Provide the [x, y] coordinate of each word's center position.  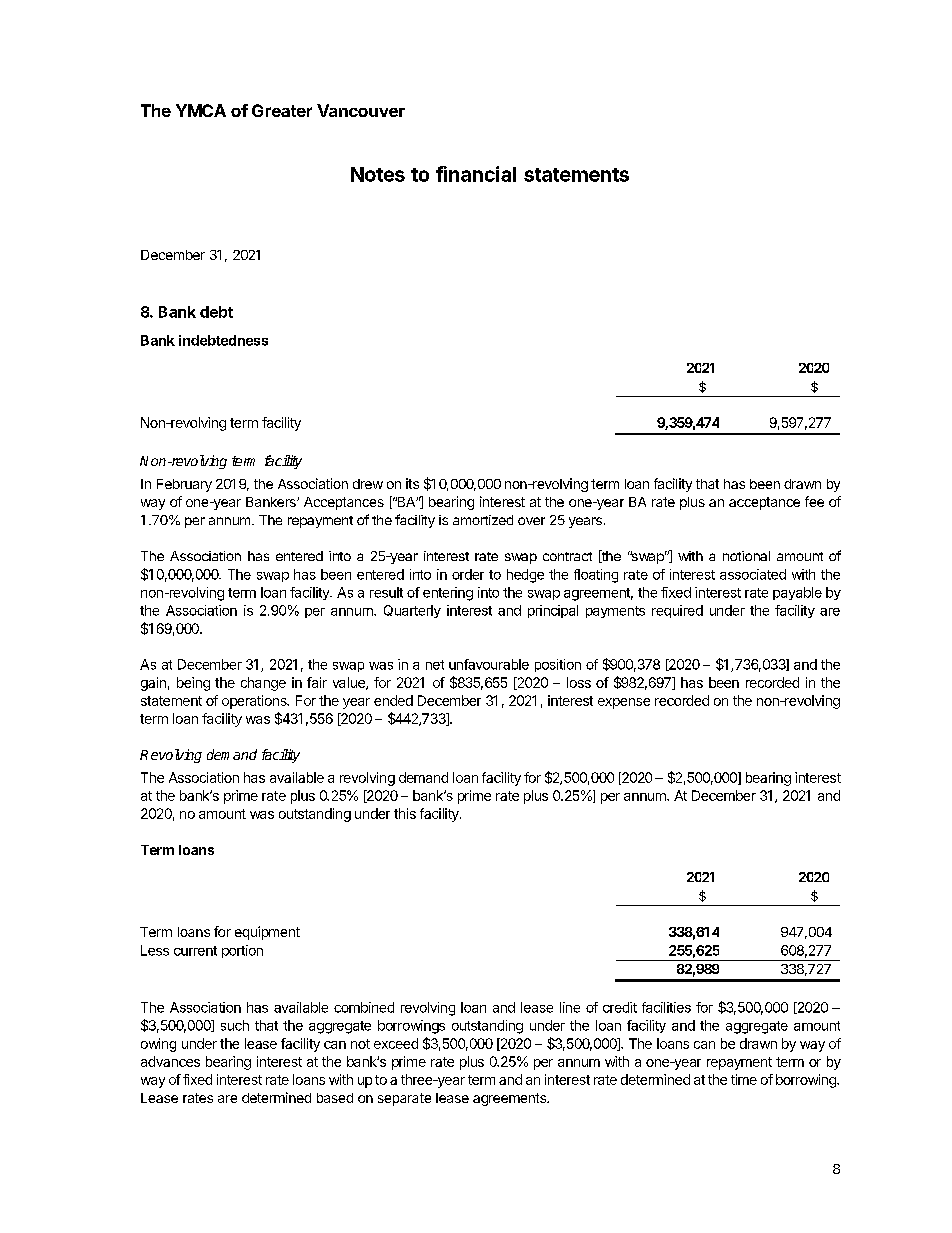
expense [624, 703]
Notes [378, 174]
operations [255, 702]
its [412, 483]
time [744, 1079]
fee [814, 501]
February [184, 485]
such [235, 1025]
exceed [396, 1043]
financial [476, 174]
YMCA [201, 110]
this [405, 813]
